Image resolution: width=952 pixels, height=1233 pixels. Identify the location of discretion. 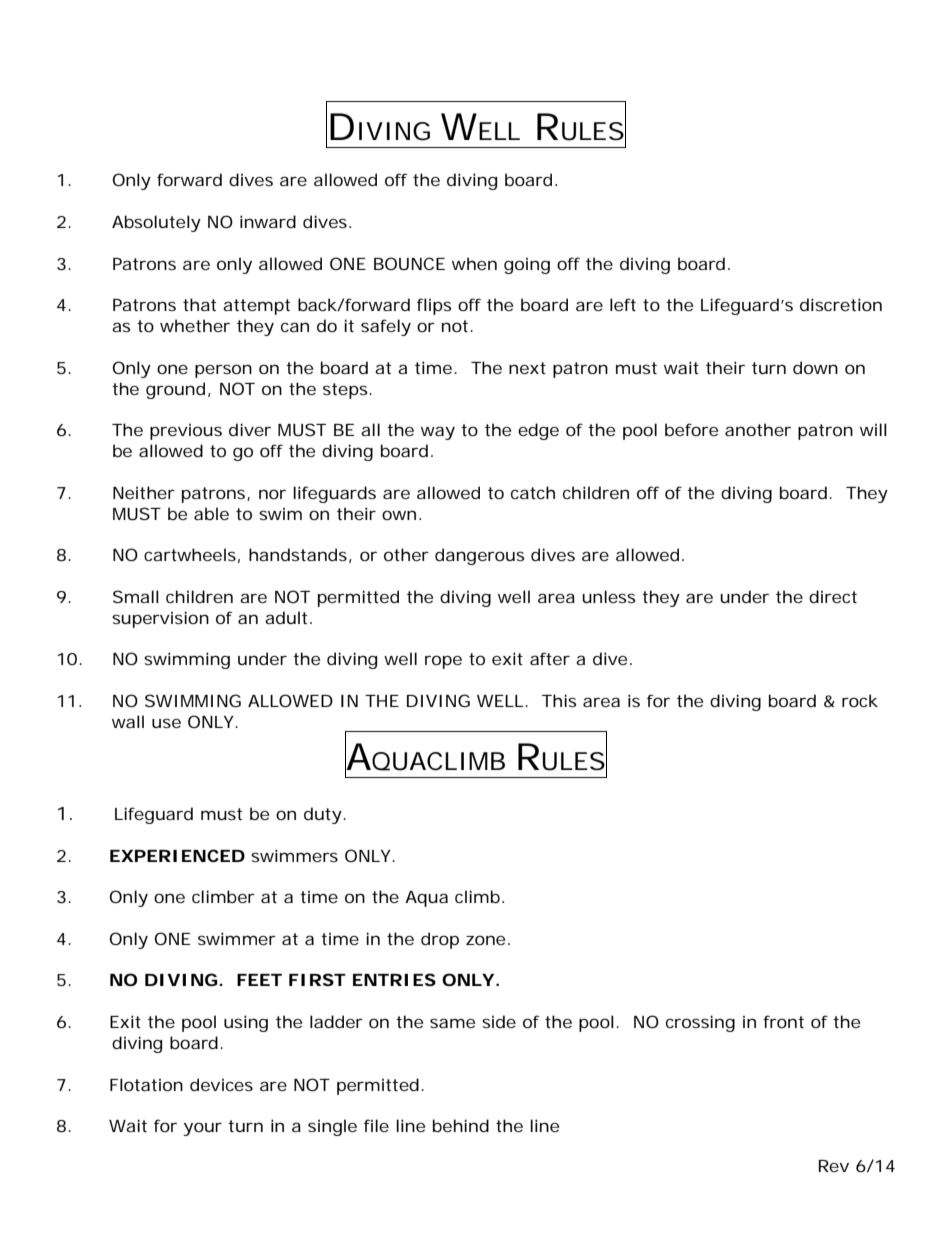
(841, 304).
